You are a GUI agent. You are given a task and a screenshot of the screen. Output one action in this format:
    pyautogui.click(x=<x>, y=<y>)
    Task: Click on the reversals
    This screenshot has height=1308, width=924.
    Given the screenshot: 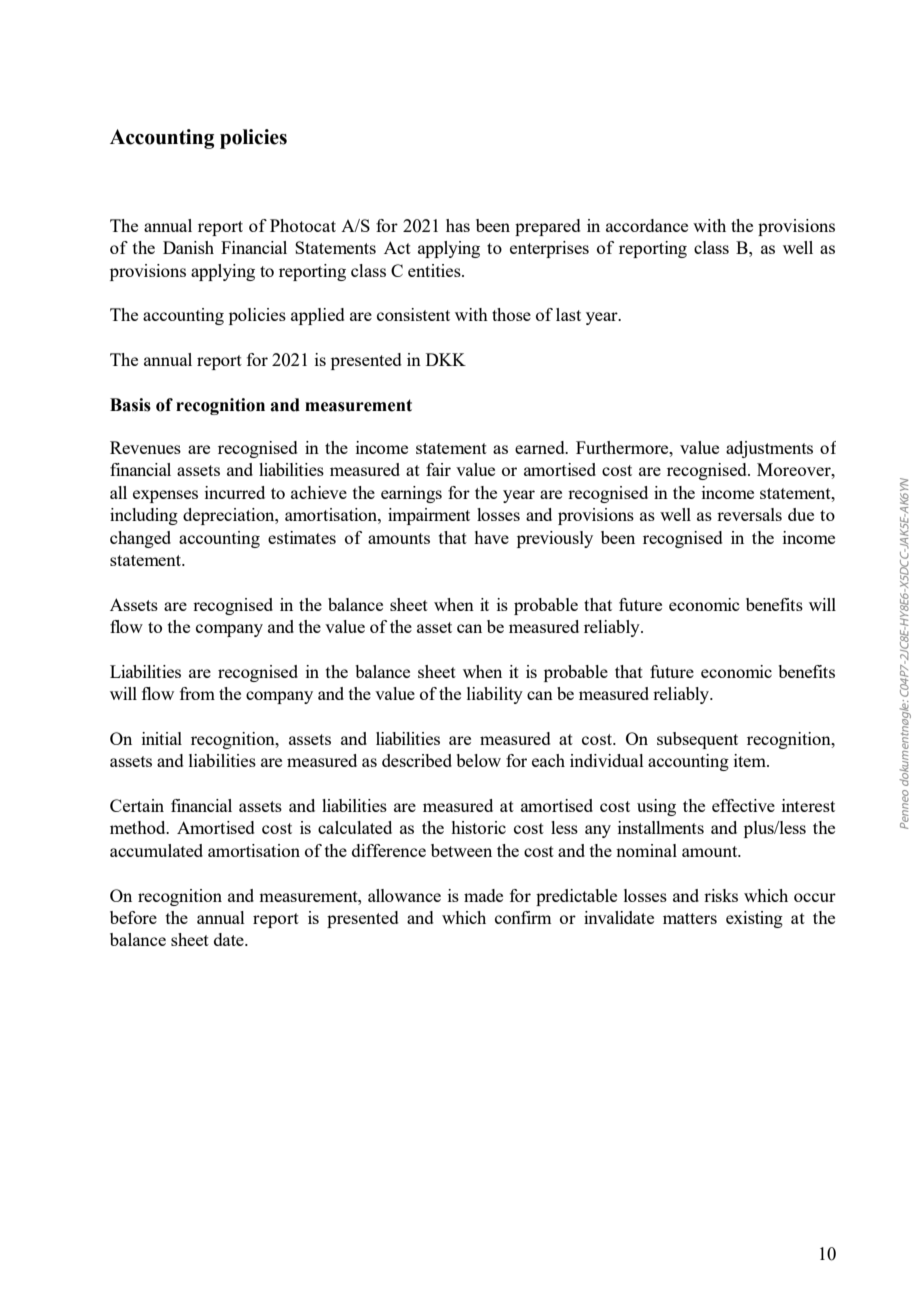 What is the action you would take?
    pyautogui.click(x=749, y=514)
